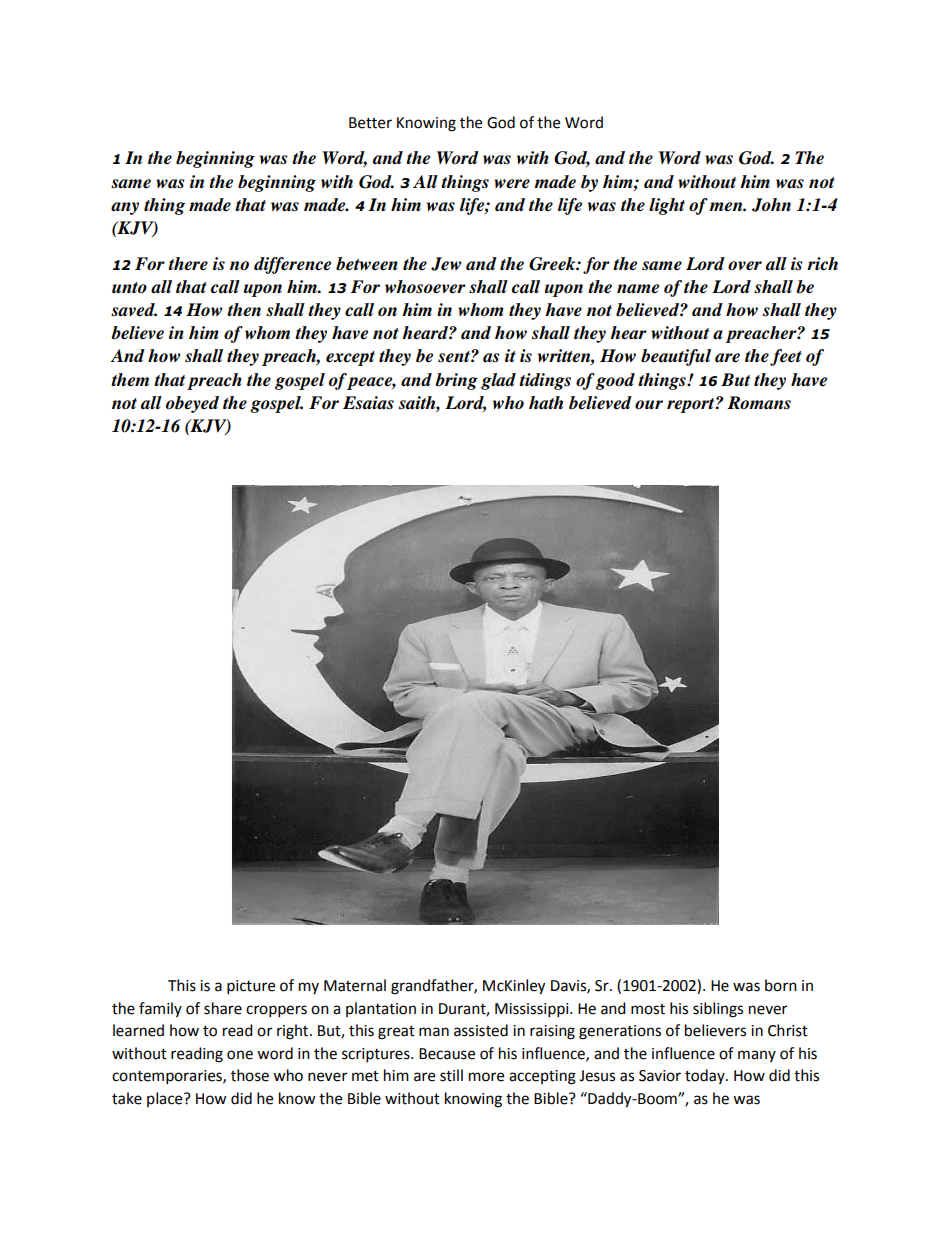 This image has height=1233, width=952. I want to click on John, so click(771, 205).
